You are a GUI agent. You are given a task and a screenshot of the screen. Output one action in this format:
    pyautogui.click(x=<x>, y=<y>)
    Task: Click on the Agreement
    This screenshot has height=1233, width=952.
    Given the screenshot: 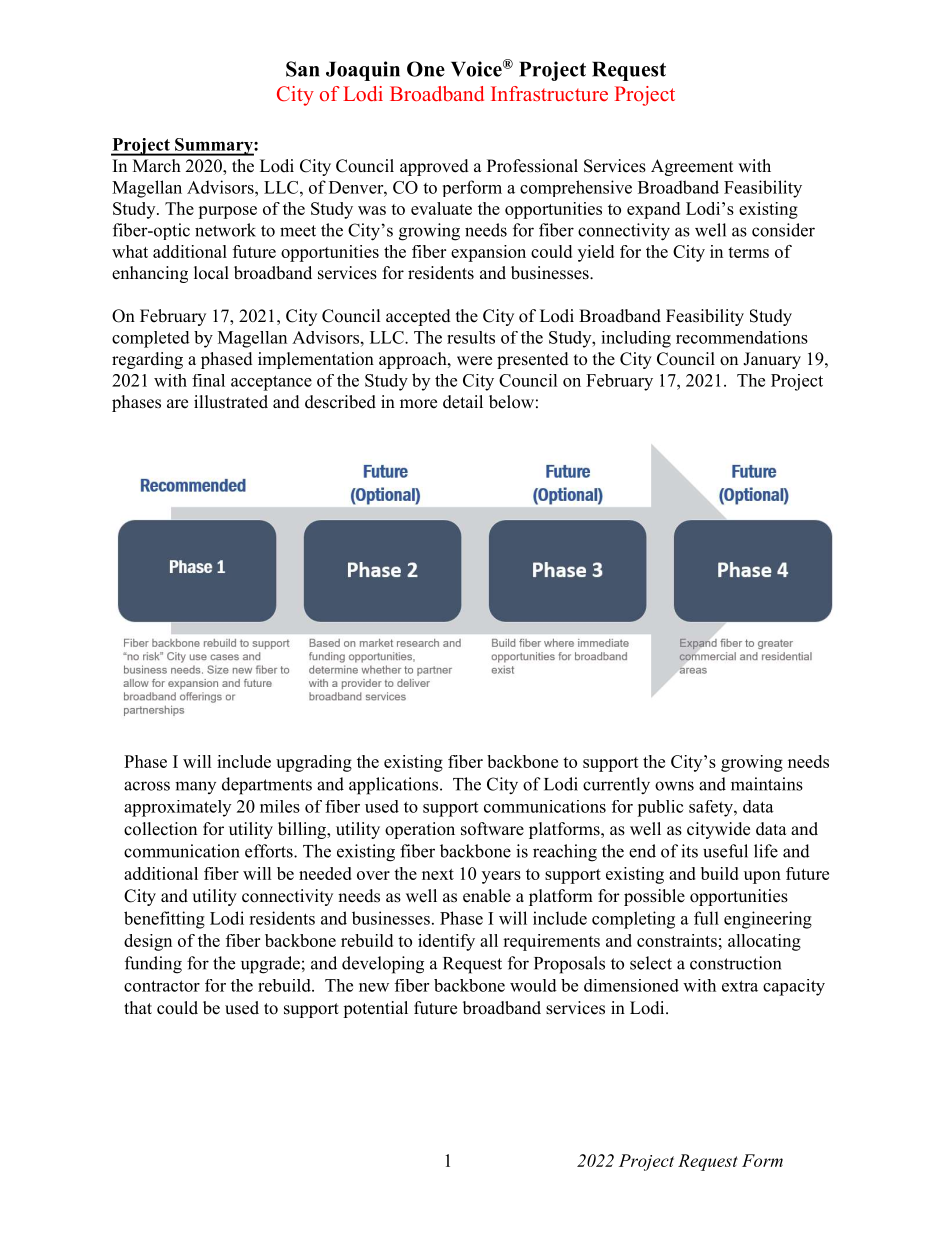 What is the action you would take?
    pyautogui.click(x=692, y=167)
